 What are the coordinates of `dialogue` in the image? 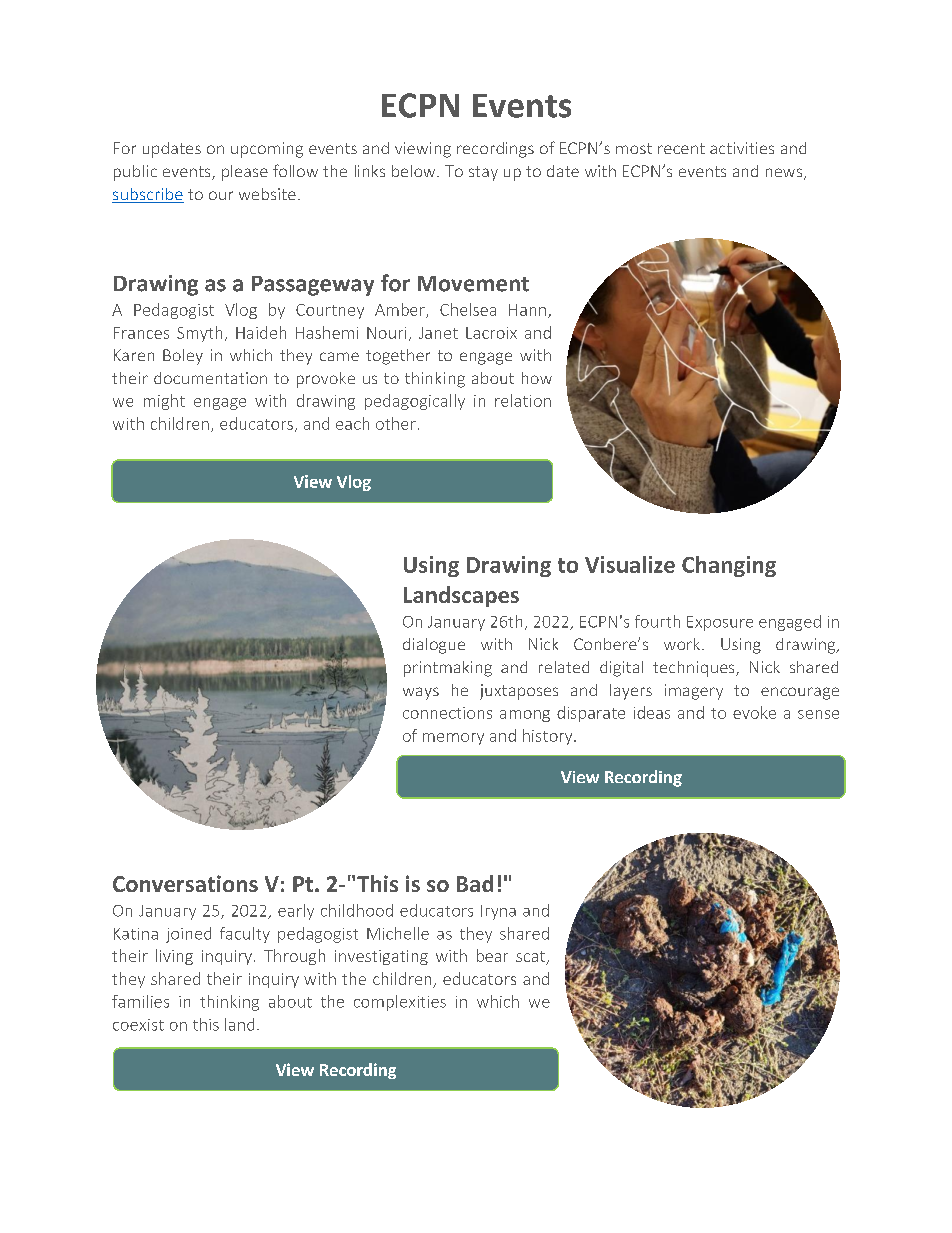 It's located at (434, 646).
